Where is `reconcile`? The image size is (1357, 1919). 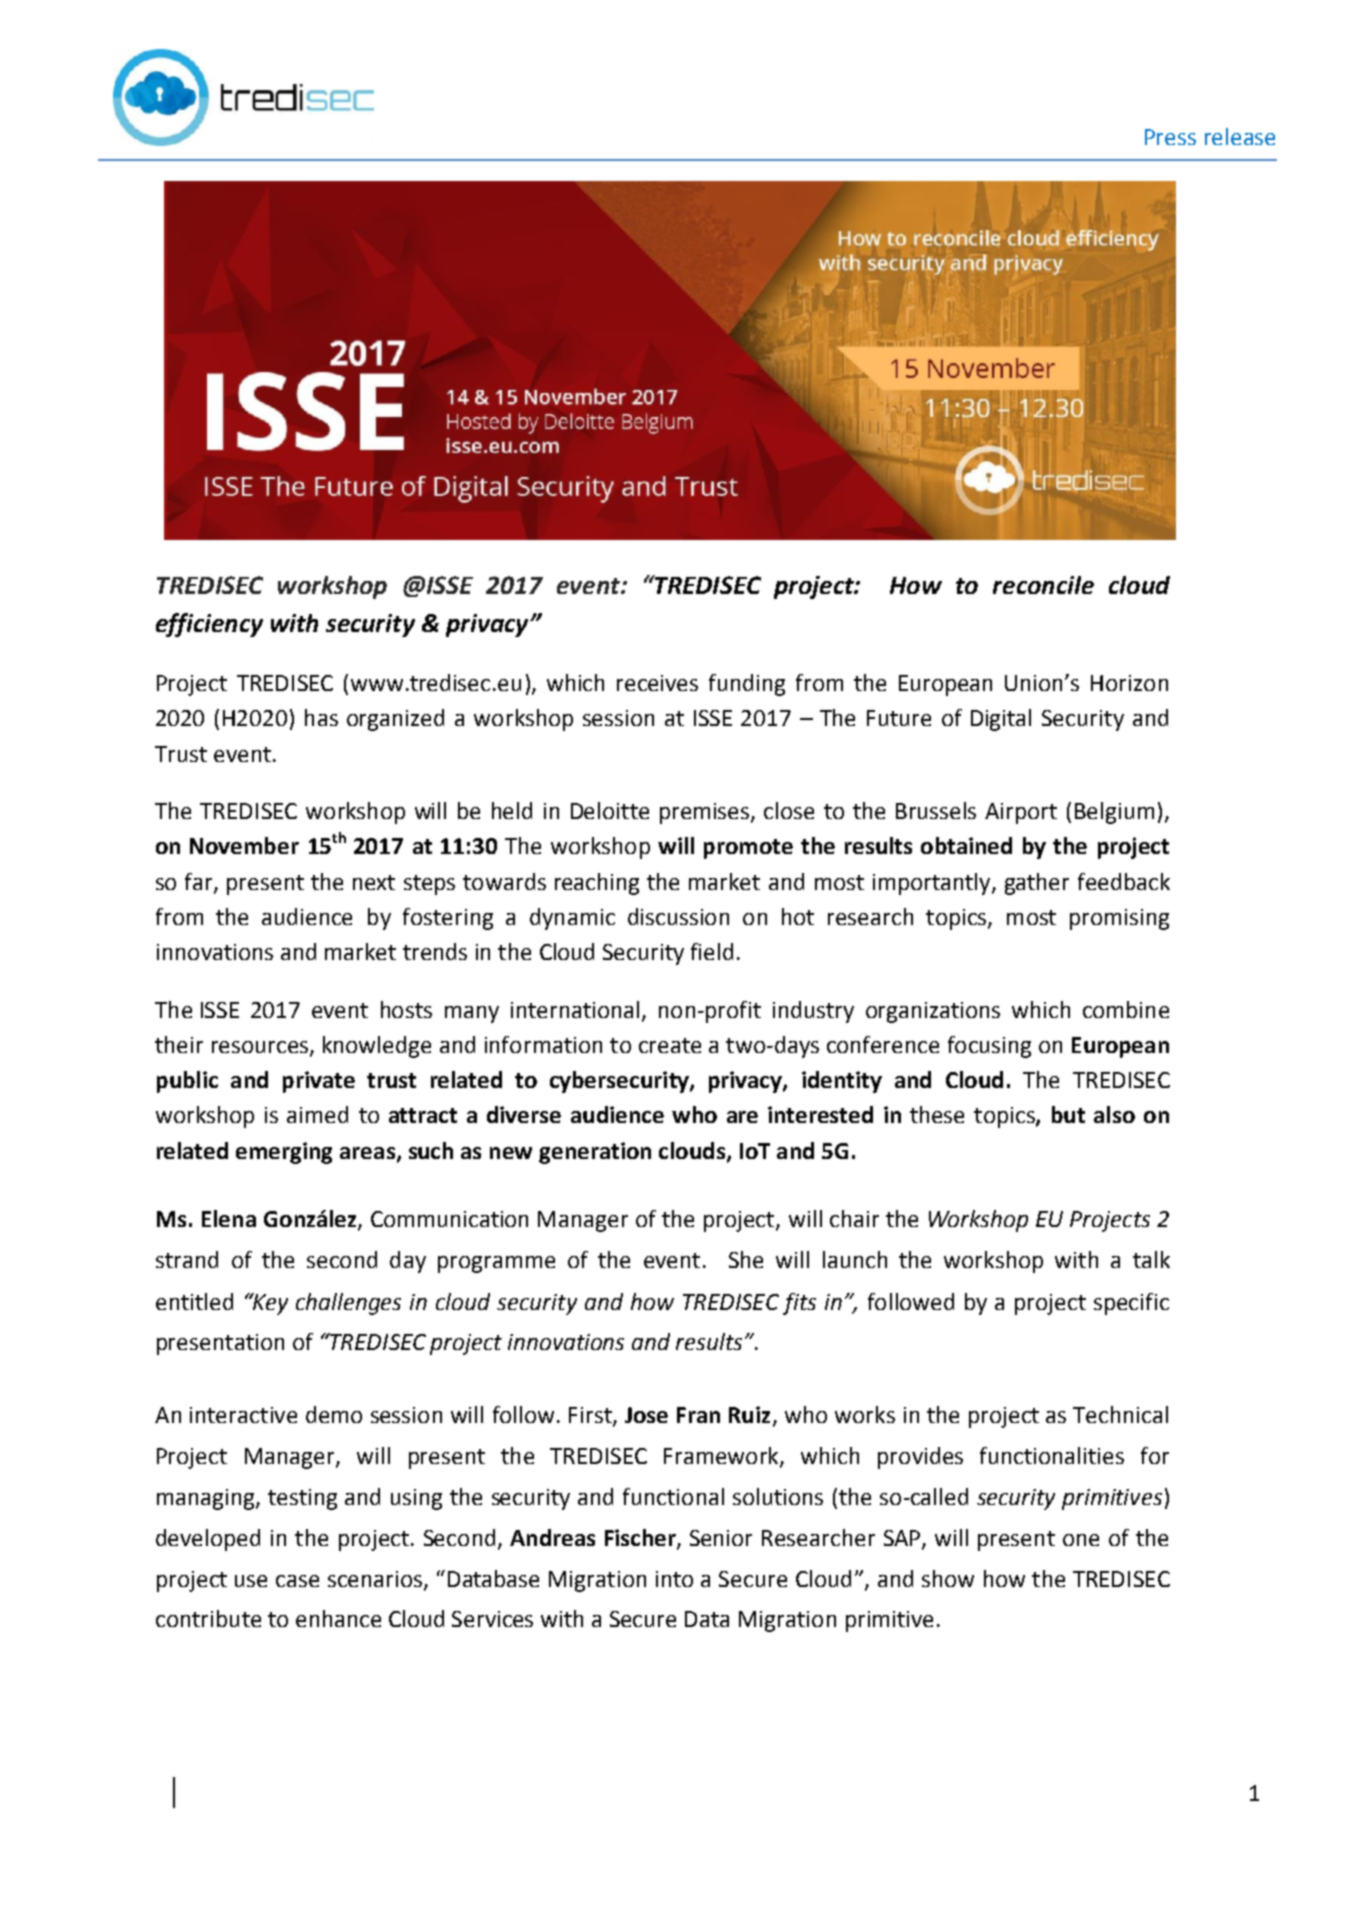
reconcile is located at coordinates (1043, 585).
